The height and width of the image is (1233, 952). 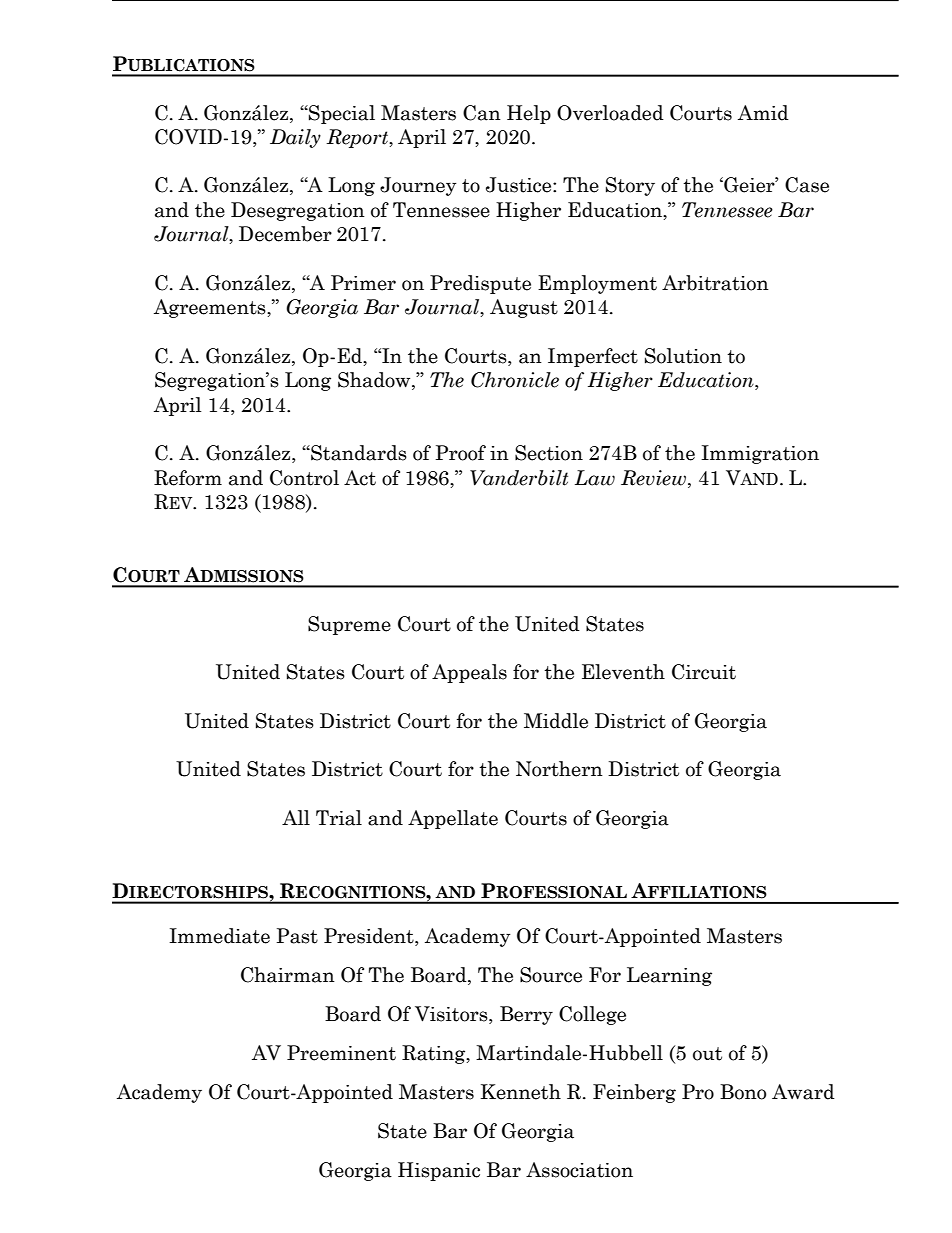 I want to click on Preeminent, so click(x=341, y=1053).
